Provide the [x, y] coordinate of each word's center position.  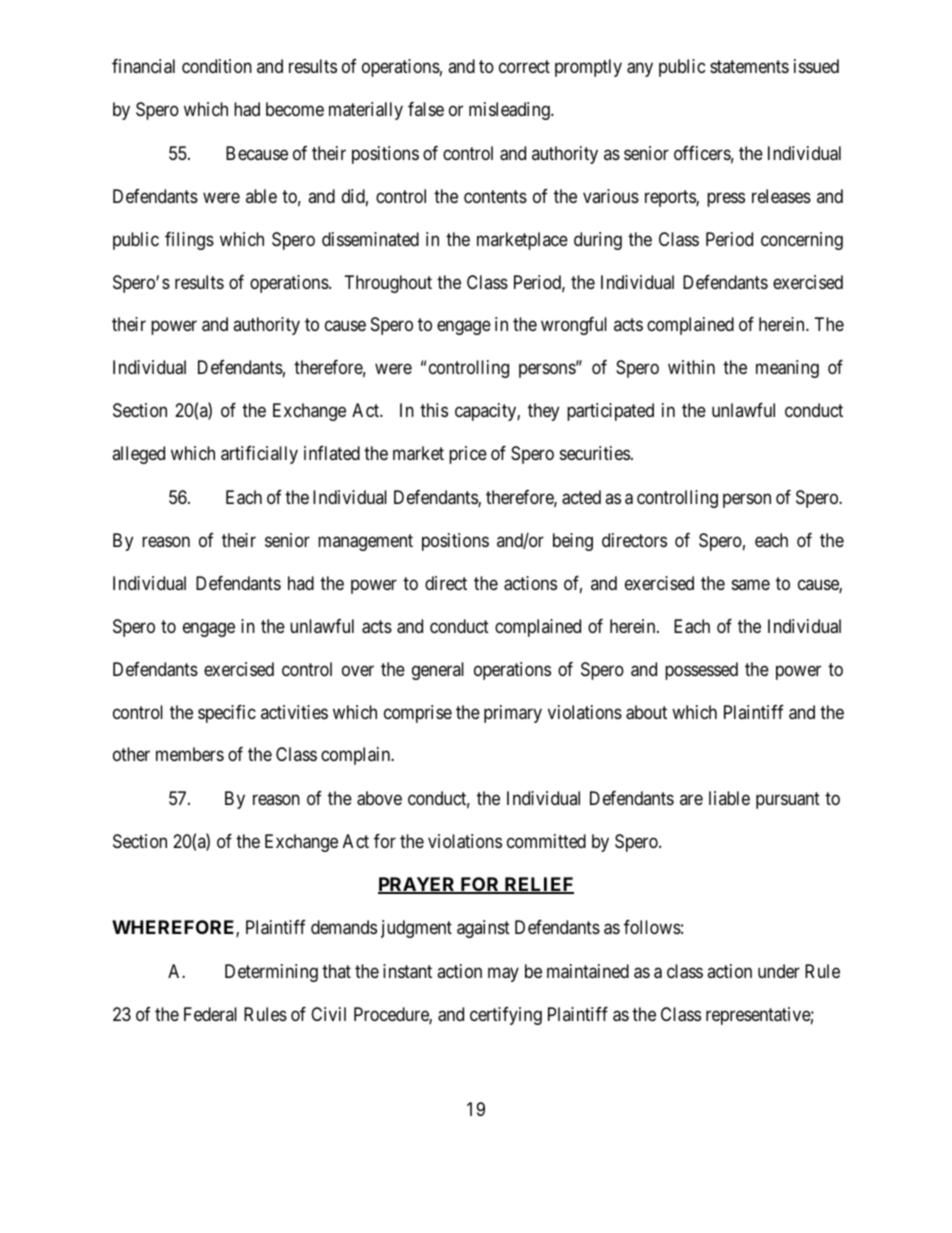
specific [227, 714]
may [503, 974]
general [438, 671]
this [434, 410]
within [691, 367]
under [779, 971]
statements [749, 66]
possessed [701, 671]
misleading [510, 111]
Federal [210, 1014]
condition [217, 66]
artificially [259, 455]
